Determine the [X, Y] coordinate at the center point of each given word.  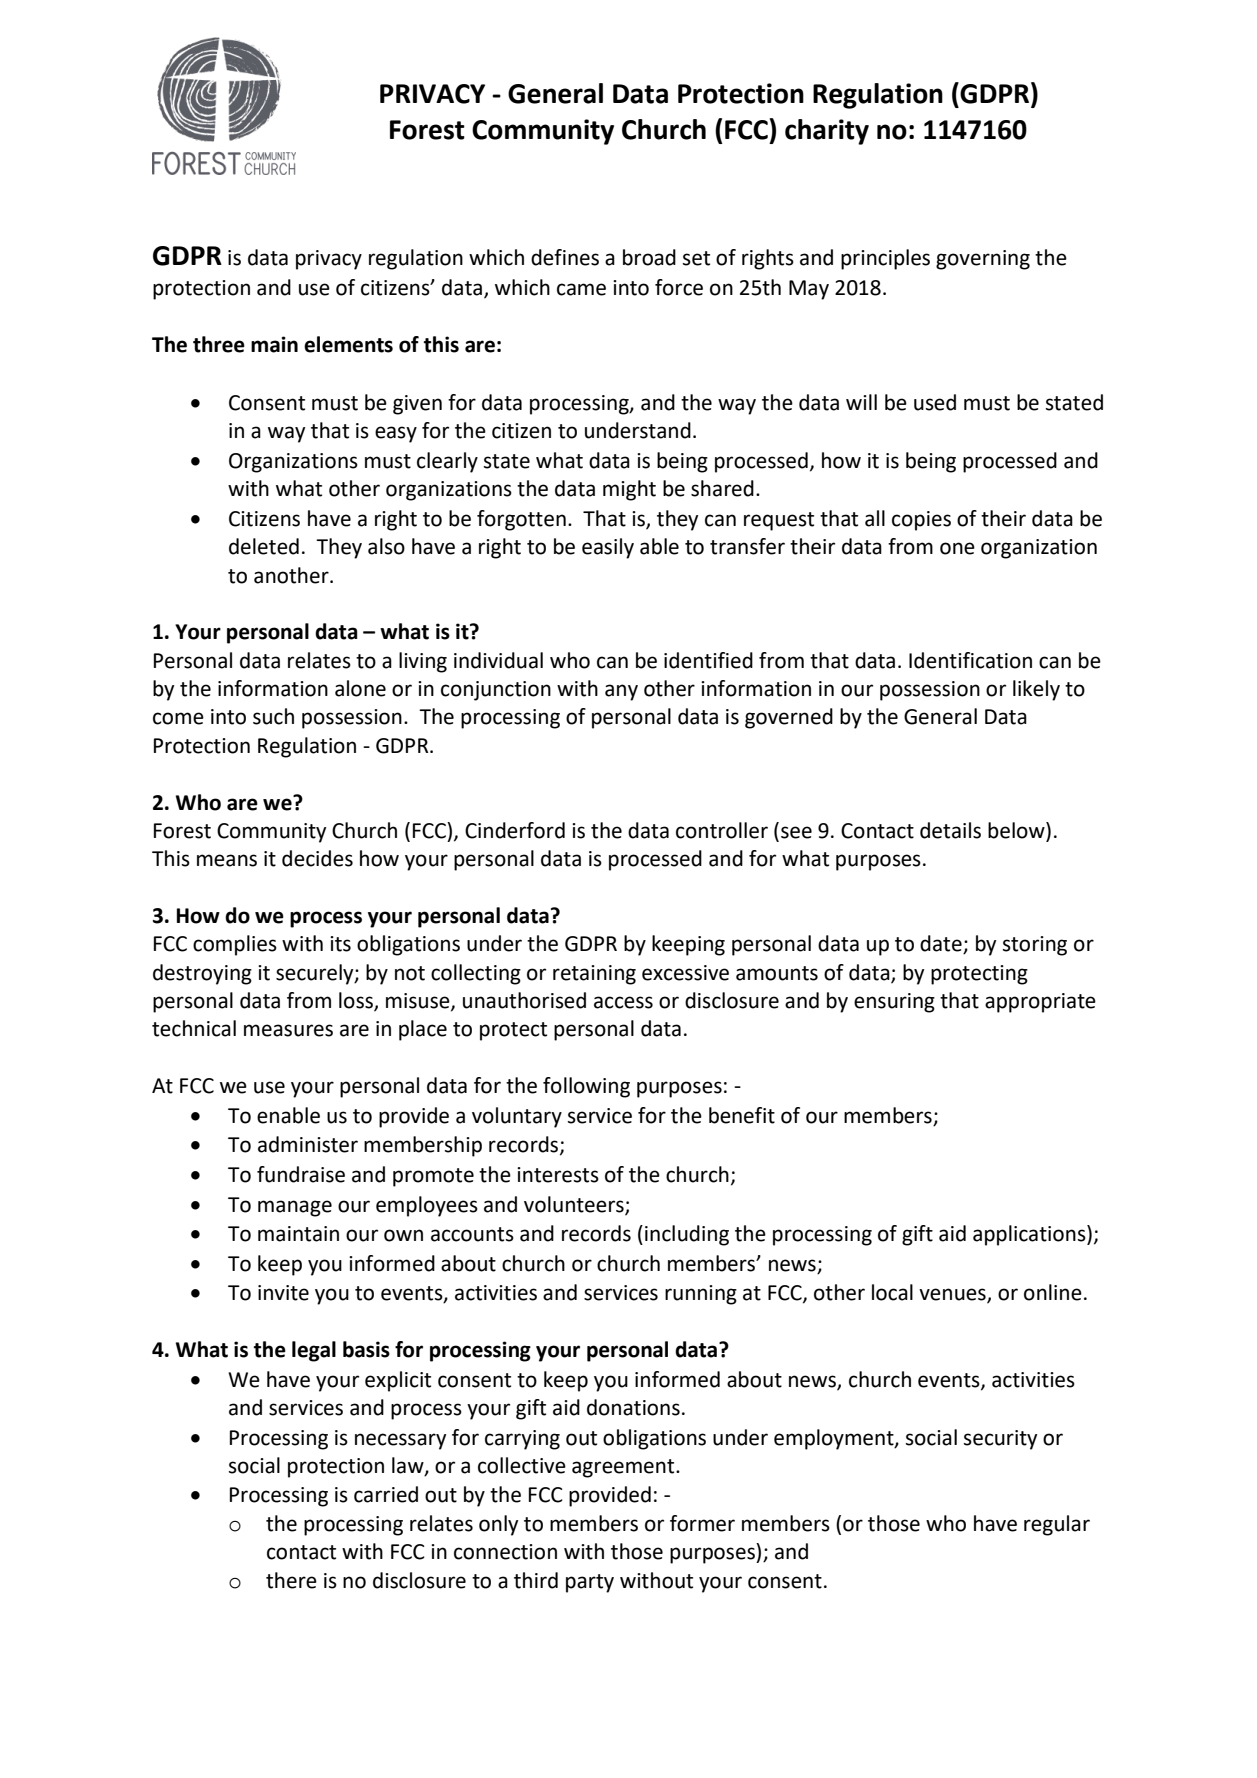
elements [348, 344]
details [950, 830]
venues [953, 1295]
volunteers [575, 1205]
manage [295, 1208]
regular [1057, 1525]
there [291, 1580]
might [629, 490]
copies [921, 521]
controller [722, 830]
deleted [264, 546]
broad [649, 257]
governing [983, 260]
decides [317, 858]
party [590, 1583]
